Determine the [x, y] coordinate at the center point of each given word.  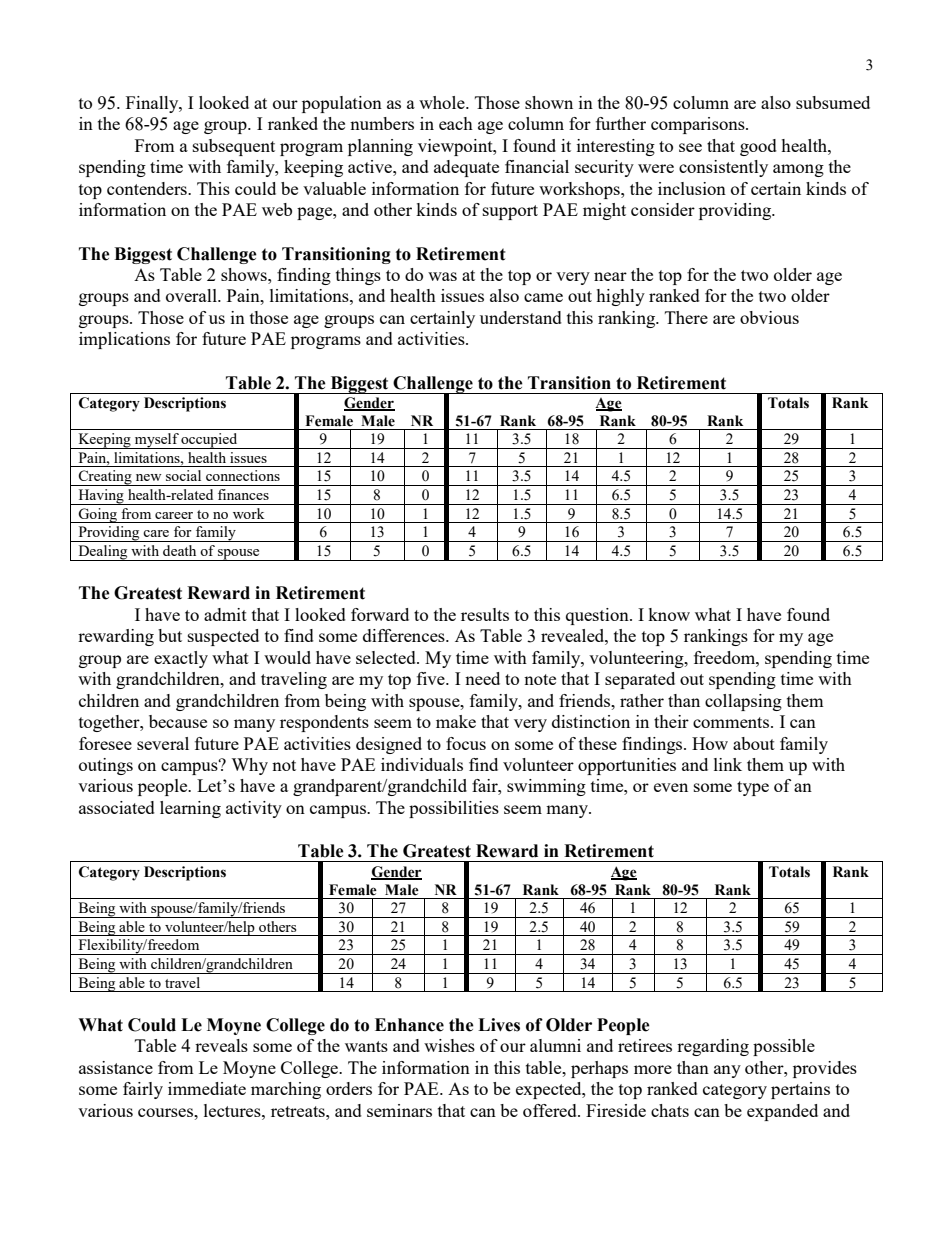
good [758, 147]
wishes [449, 1045]
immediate [207, 1088]
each [456, 123]
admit [225, 614]
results [485, 614]
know [669, 614]
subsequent [234, 147]
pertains [800, 1090]
